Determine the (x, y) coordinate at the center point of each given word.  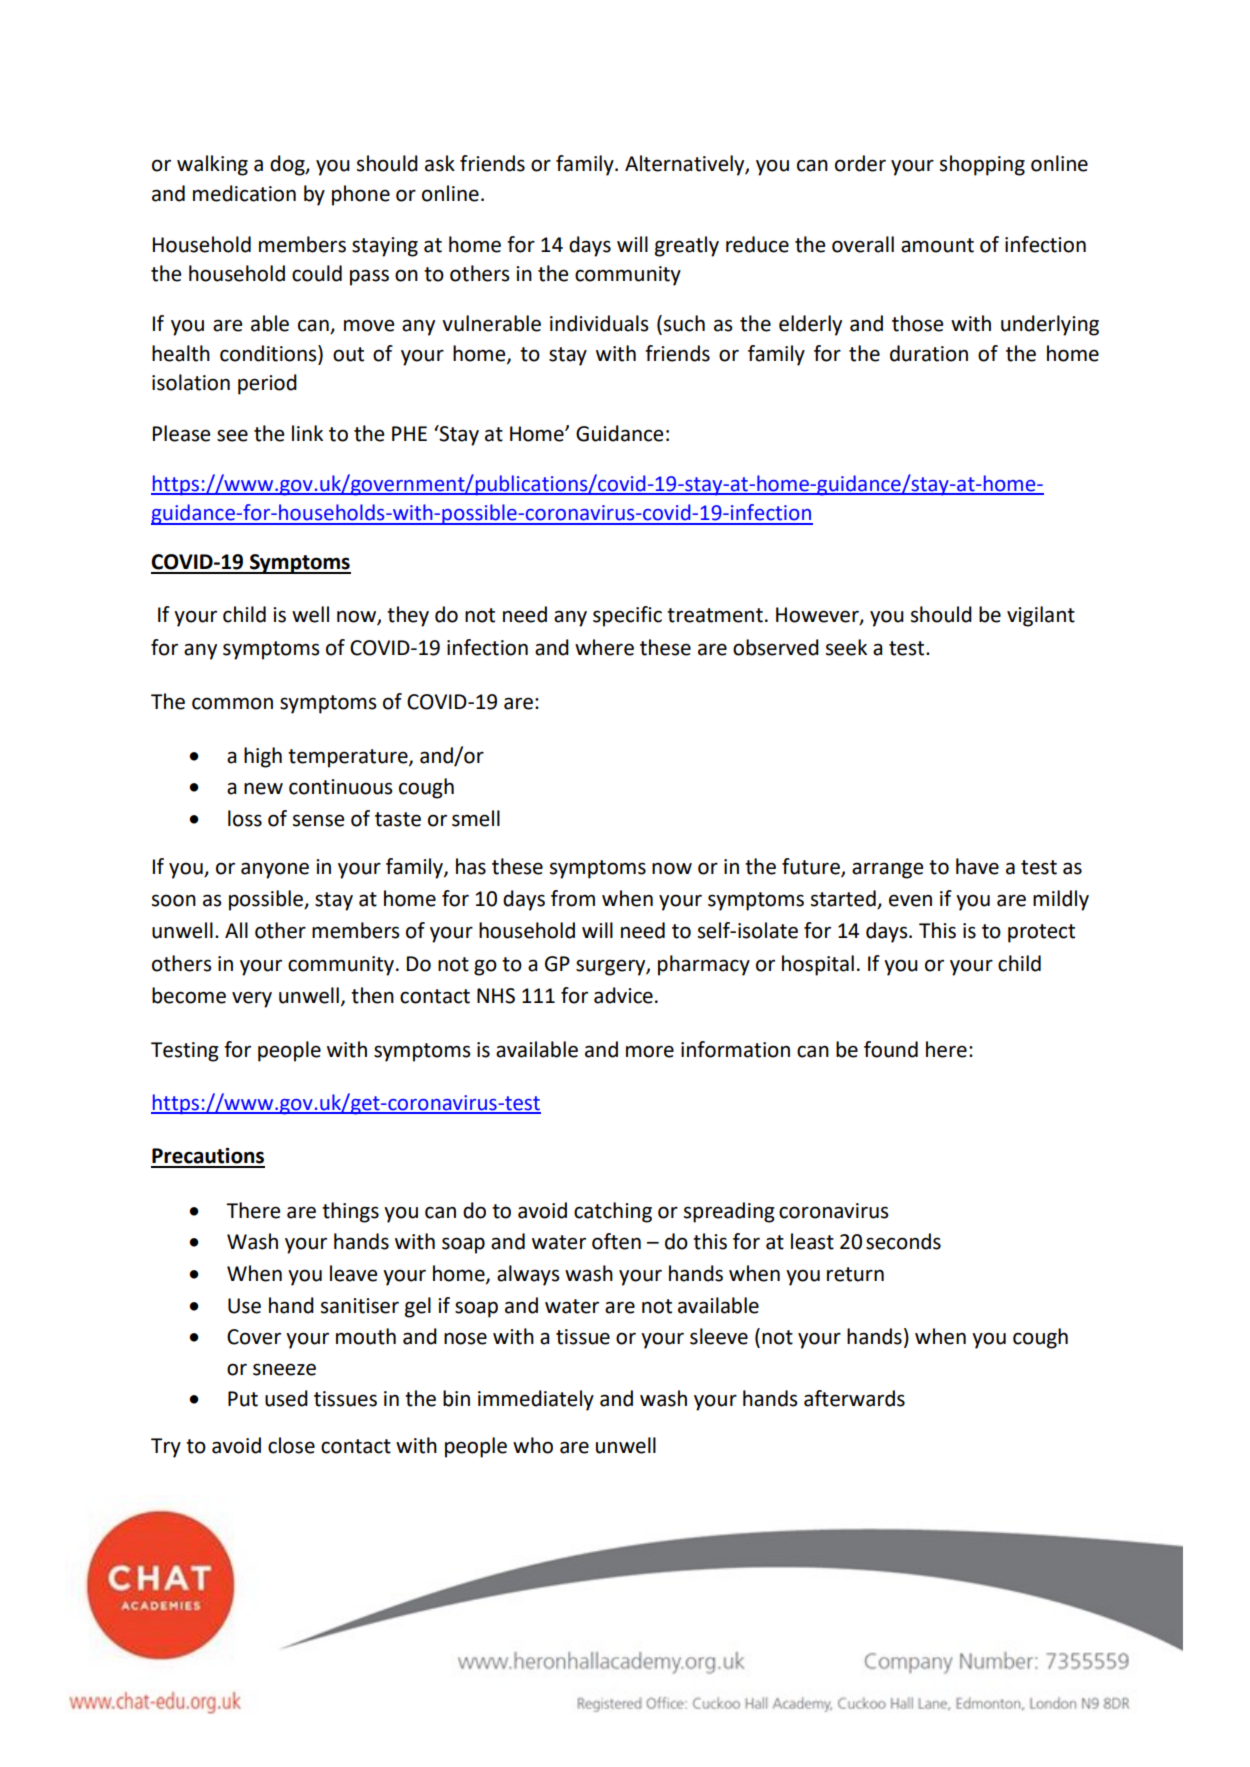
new (263, 788)
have (977, 866)
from (573, 898)
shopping (982, 165)
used (286, 1398)
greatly (687, 246)
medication (244, 193)
